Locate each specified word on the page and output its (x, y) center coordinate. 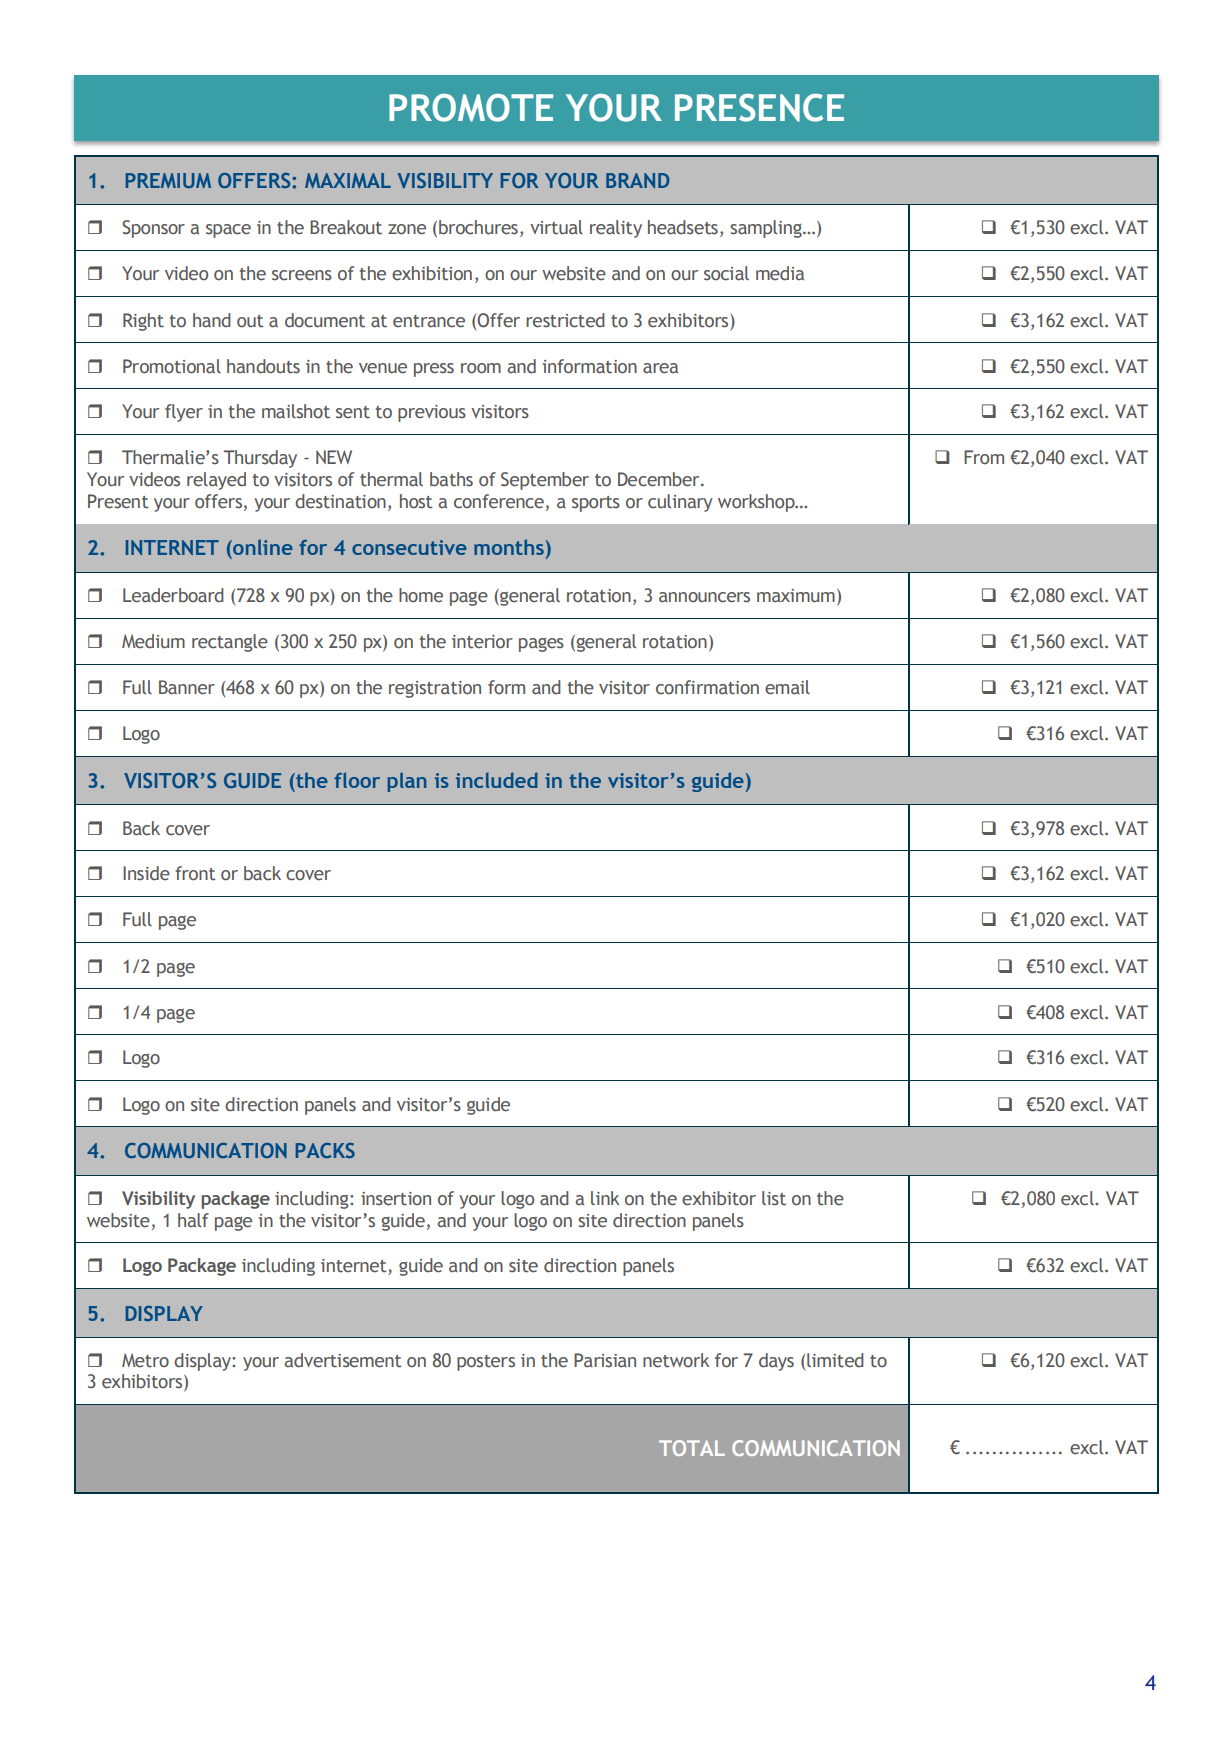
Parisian (605, 1360)
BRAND (638, 180)
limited (835, 1360)
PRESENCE (759, 108)
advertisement (343, 1360)
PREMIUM (168, 180)
